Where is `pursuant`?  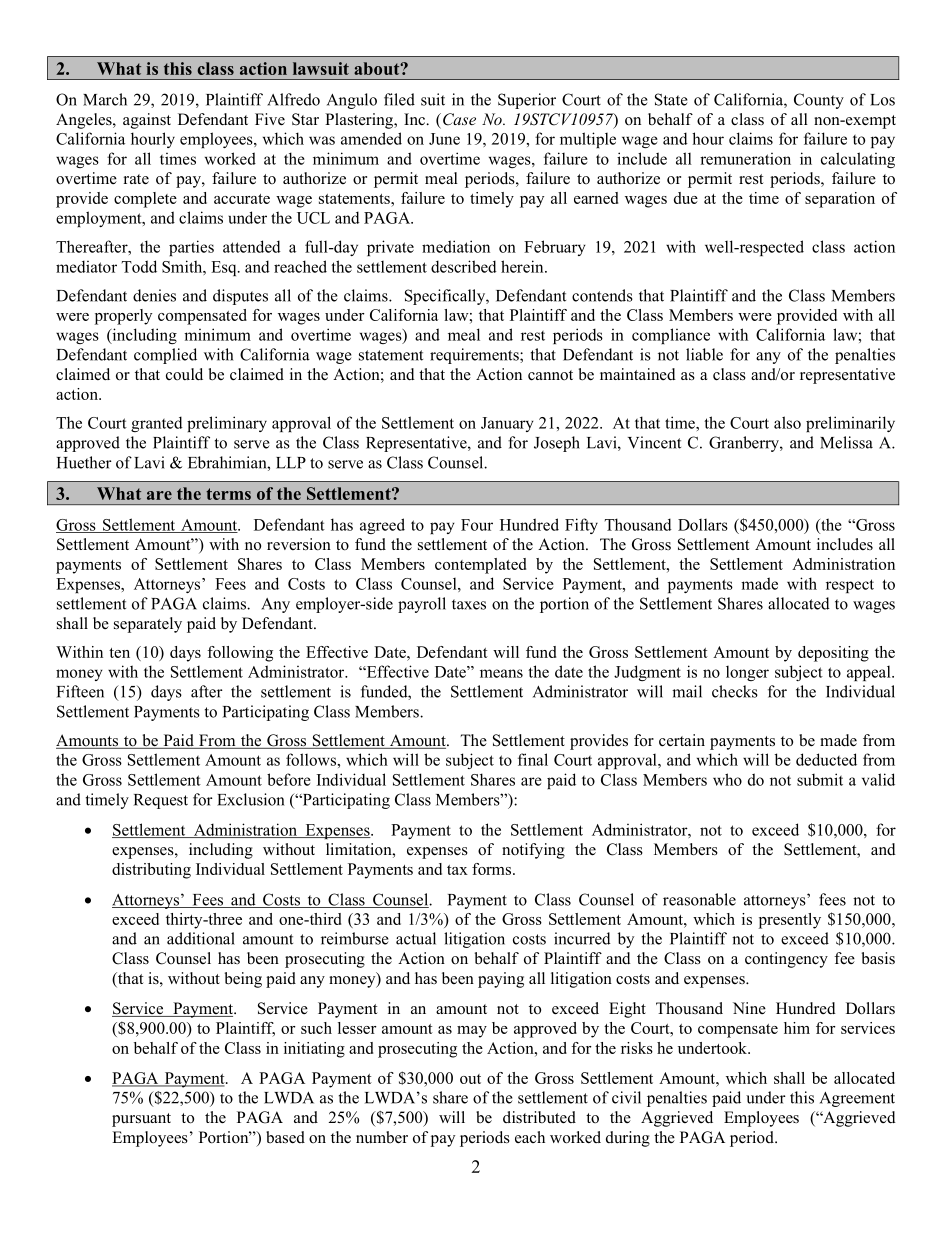
pursuant is located at coordinates (141, 1120).
